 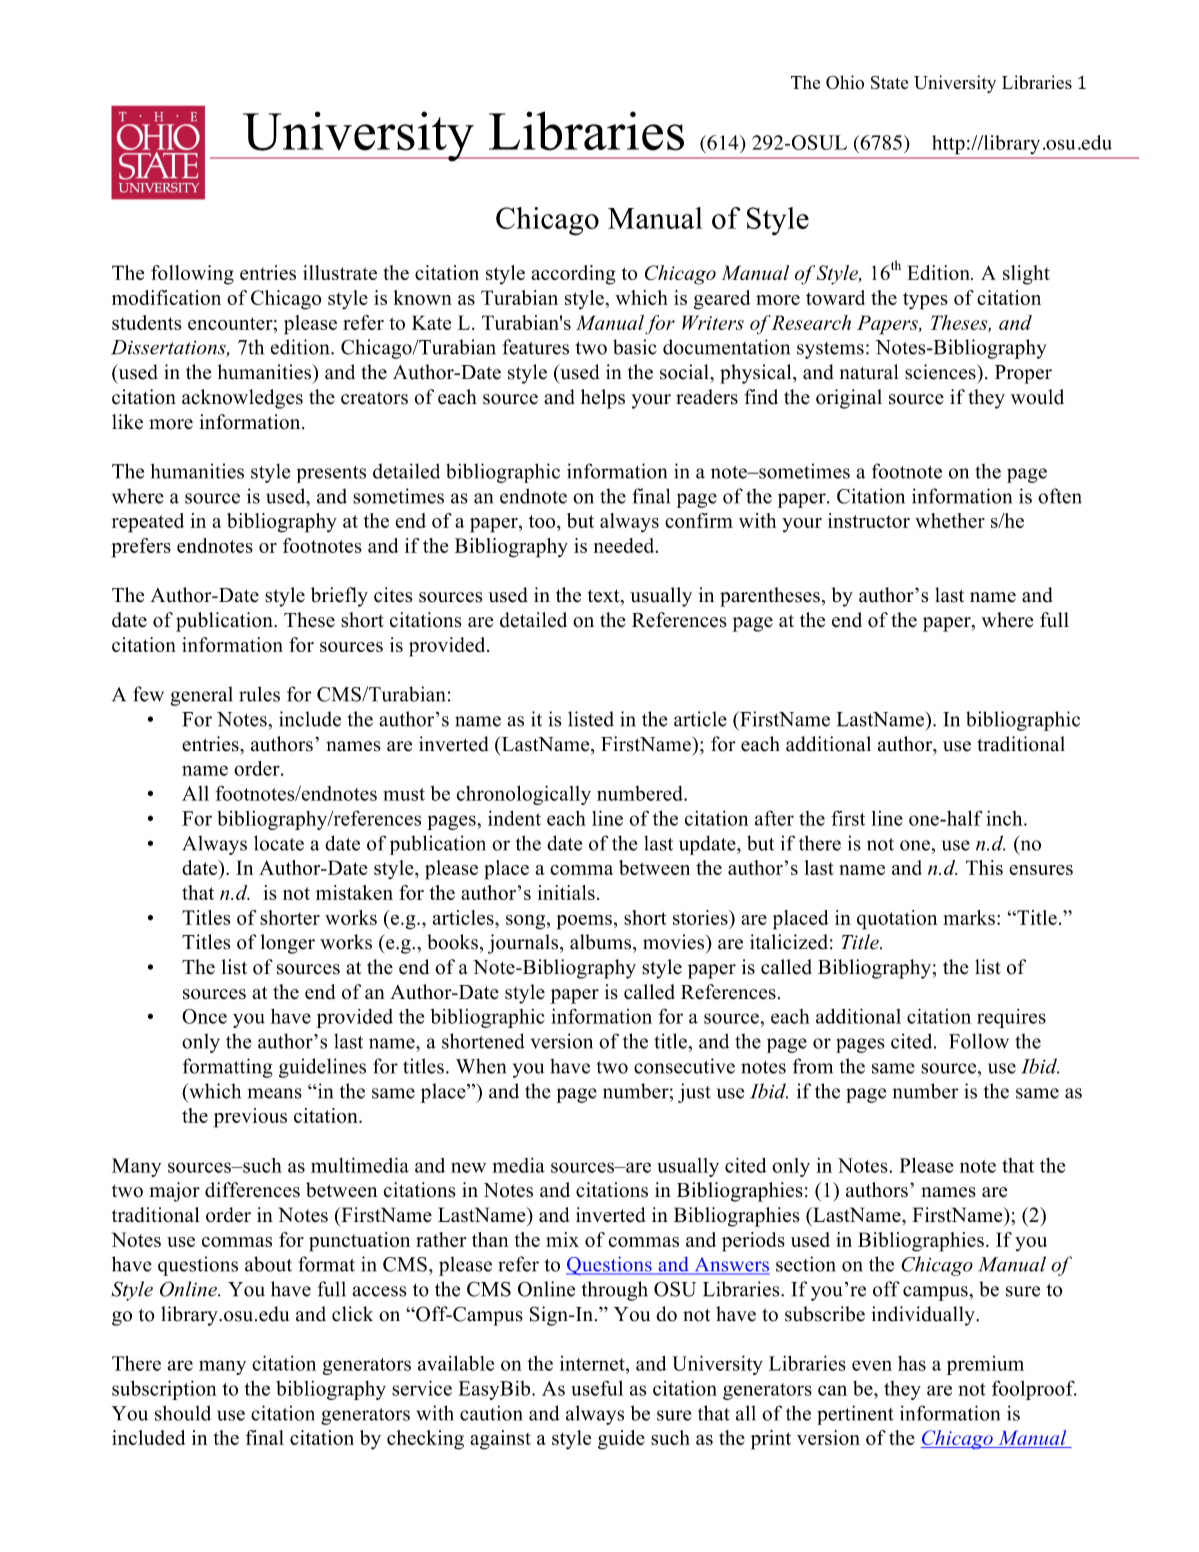 What do you see at coordinates (523, 795) in the image?
I see `chronologically` at bounding box center [523, 795].
